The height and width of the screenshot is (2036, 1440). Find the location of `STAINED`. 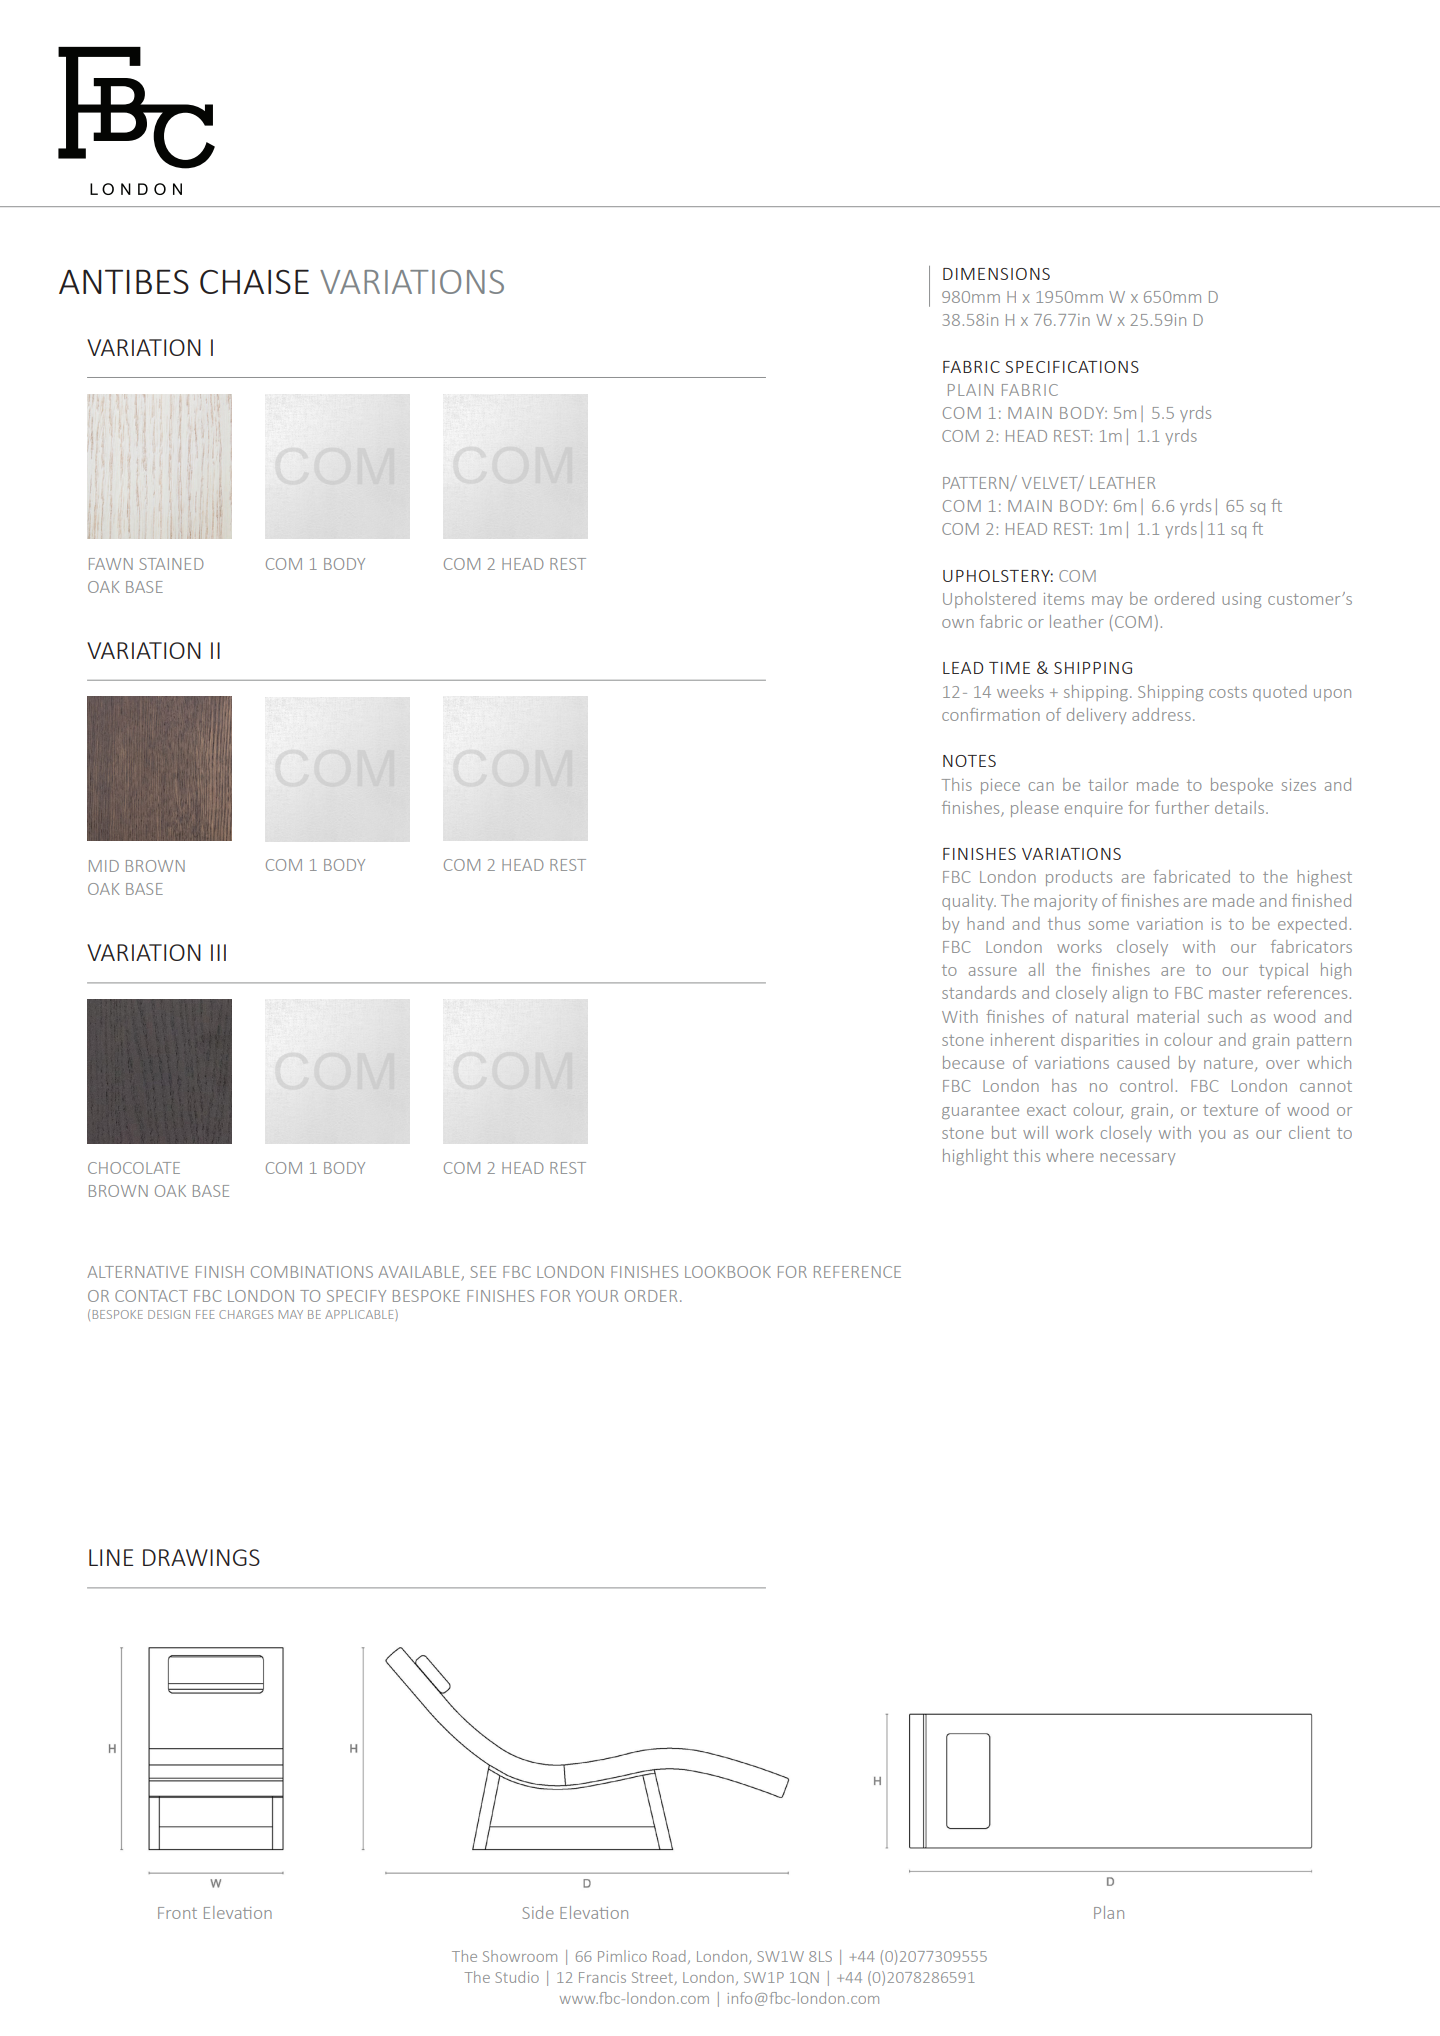

STAINED is located at coordinates (171, 564).
